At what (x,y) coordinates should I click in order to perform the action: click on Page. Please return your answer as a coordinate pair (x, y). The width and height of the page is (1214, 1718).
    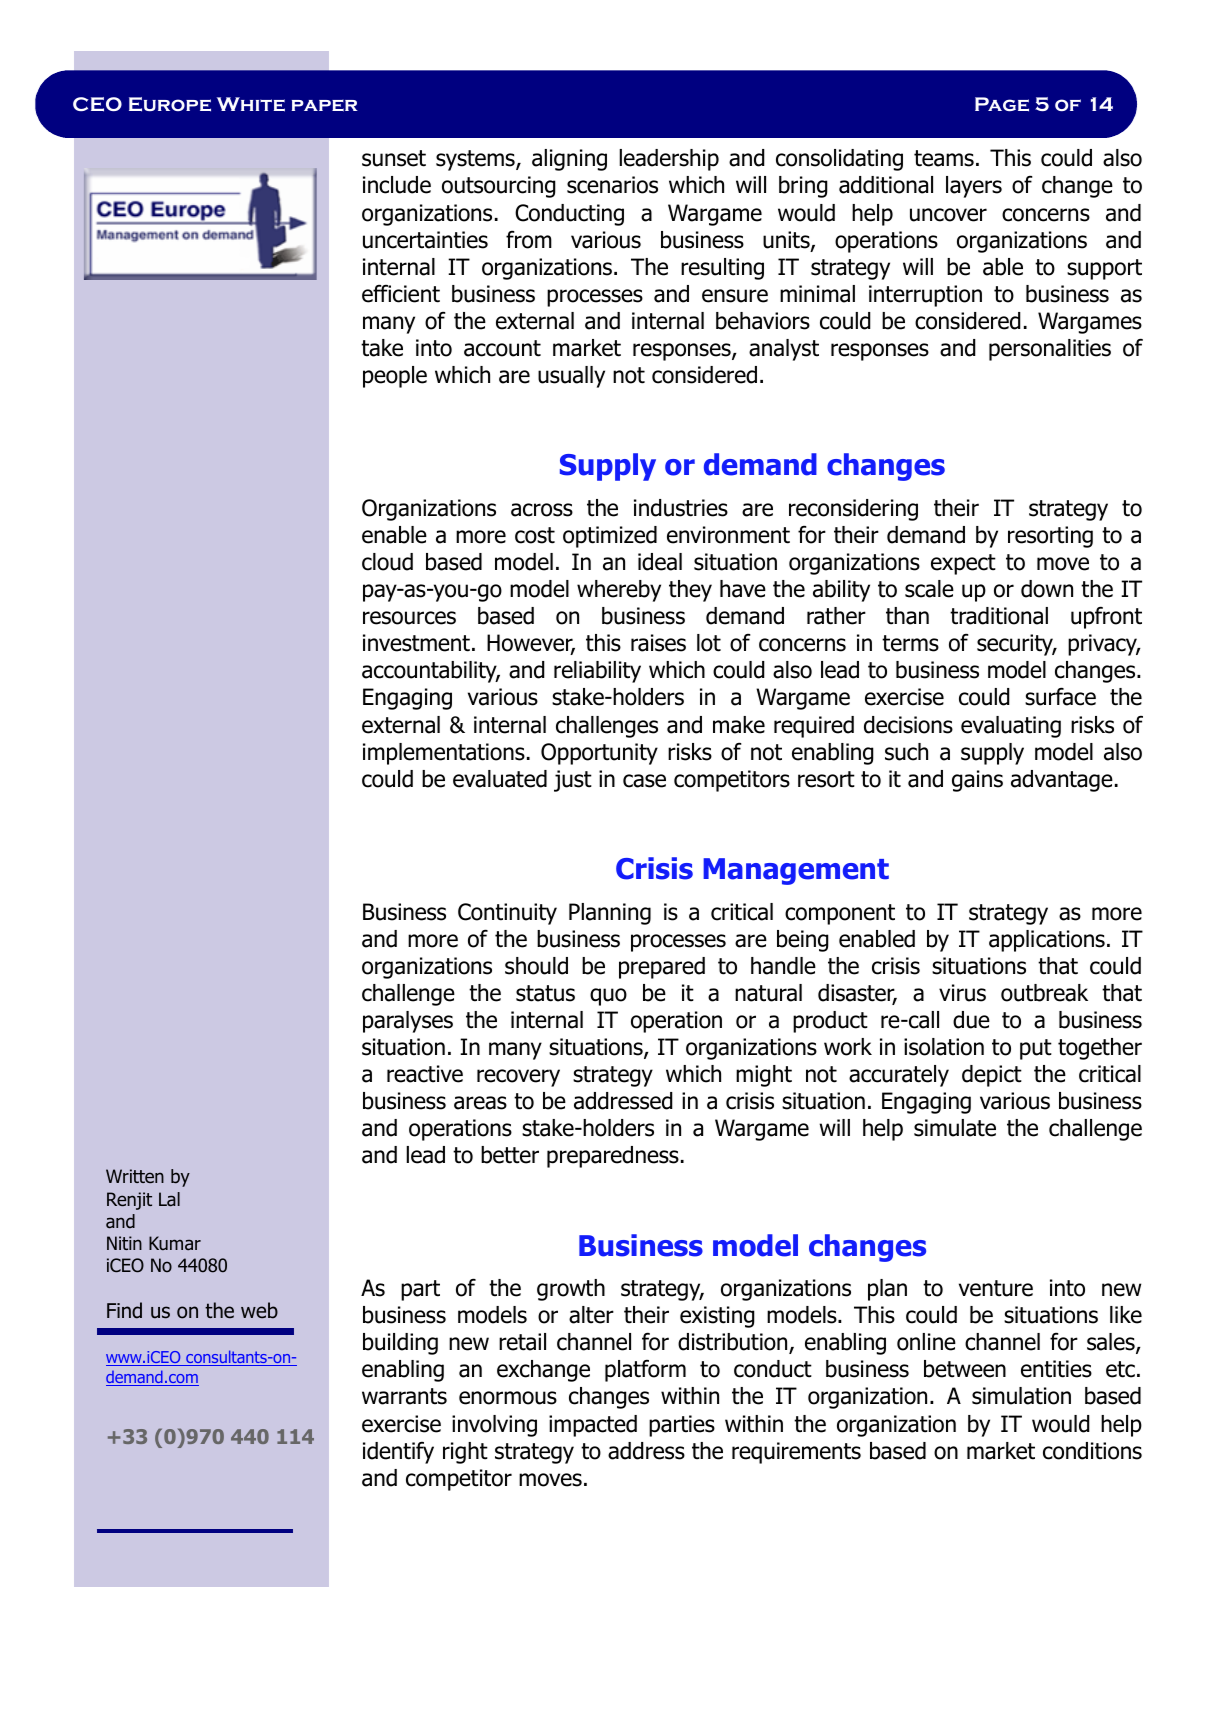
    Looking at the image, I should click on (1002, 104).
